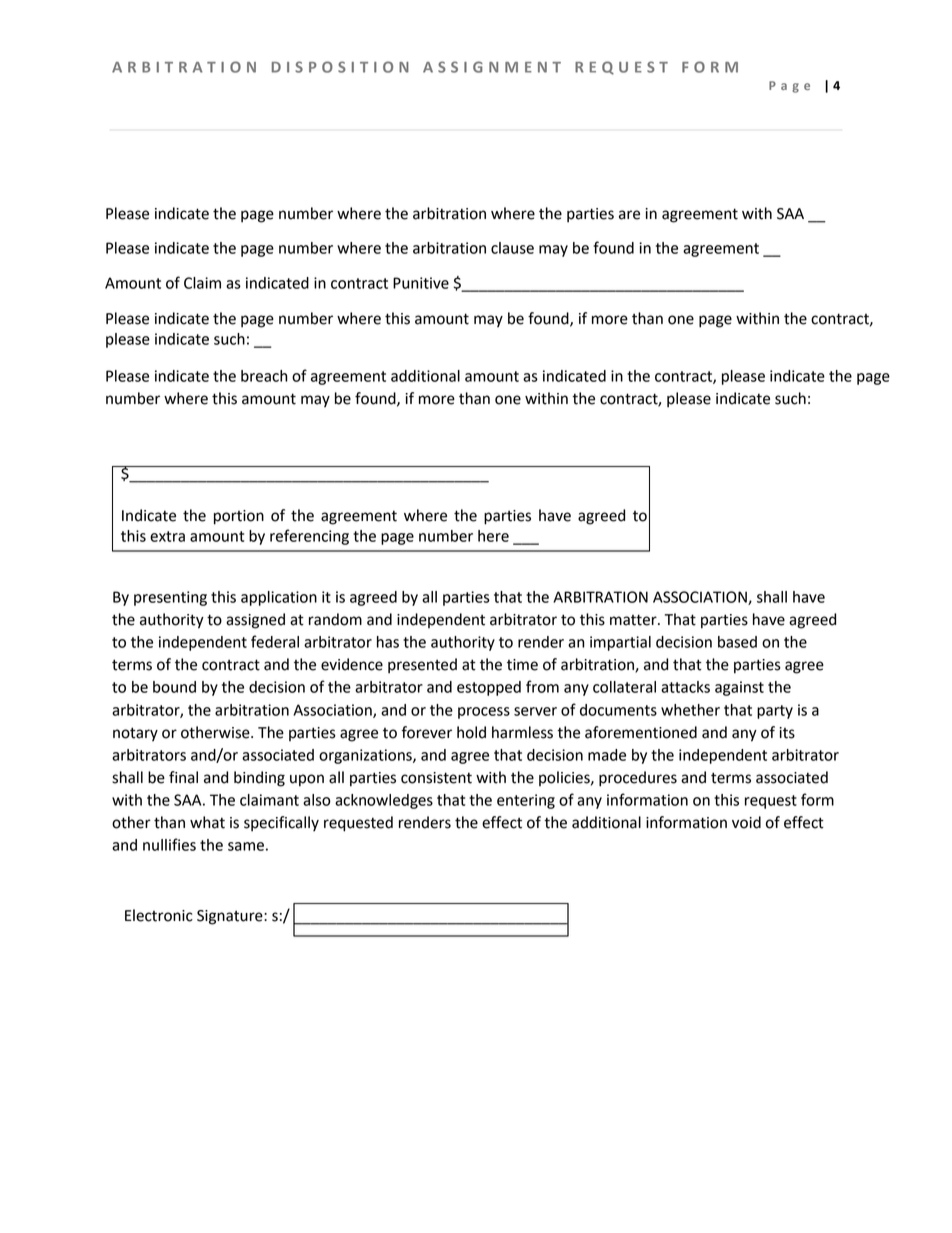  I want to click on portion, so click(239, 517).
